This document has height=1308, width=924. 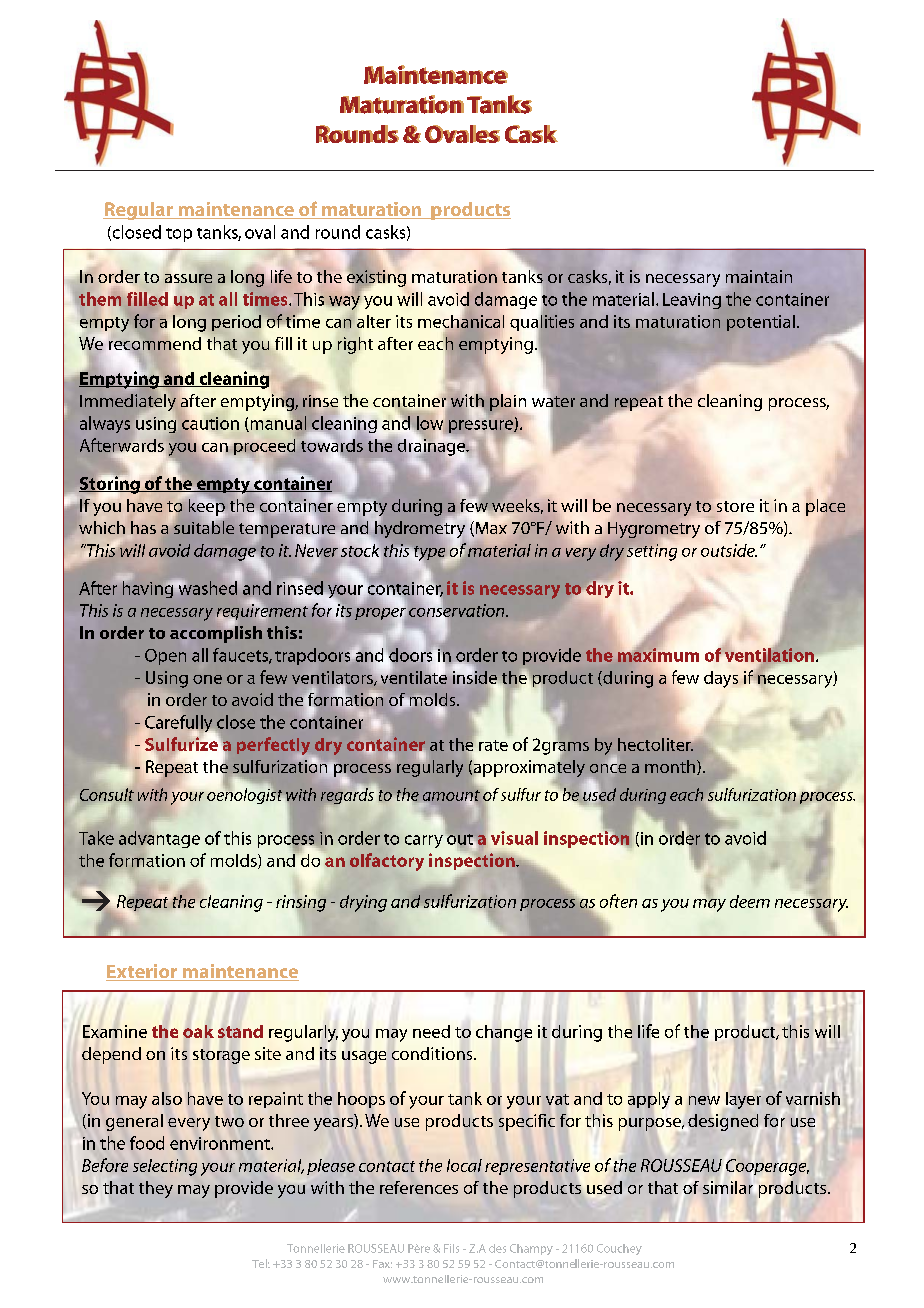 What do you see at coordinates (156, 1189) in the document?
I see `they` at bounding box center [156, 1189].
